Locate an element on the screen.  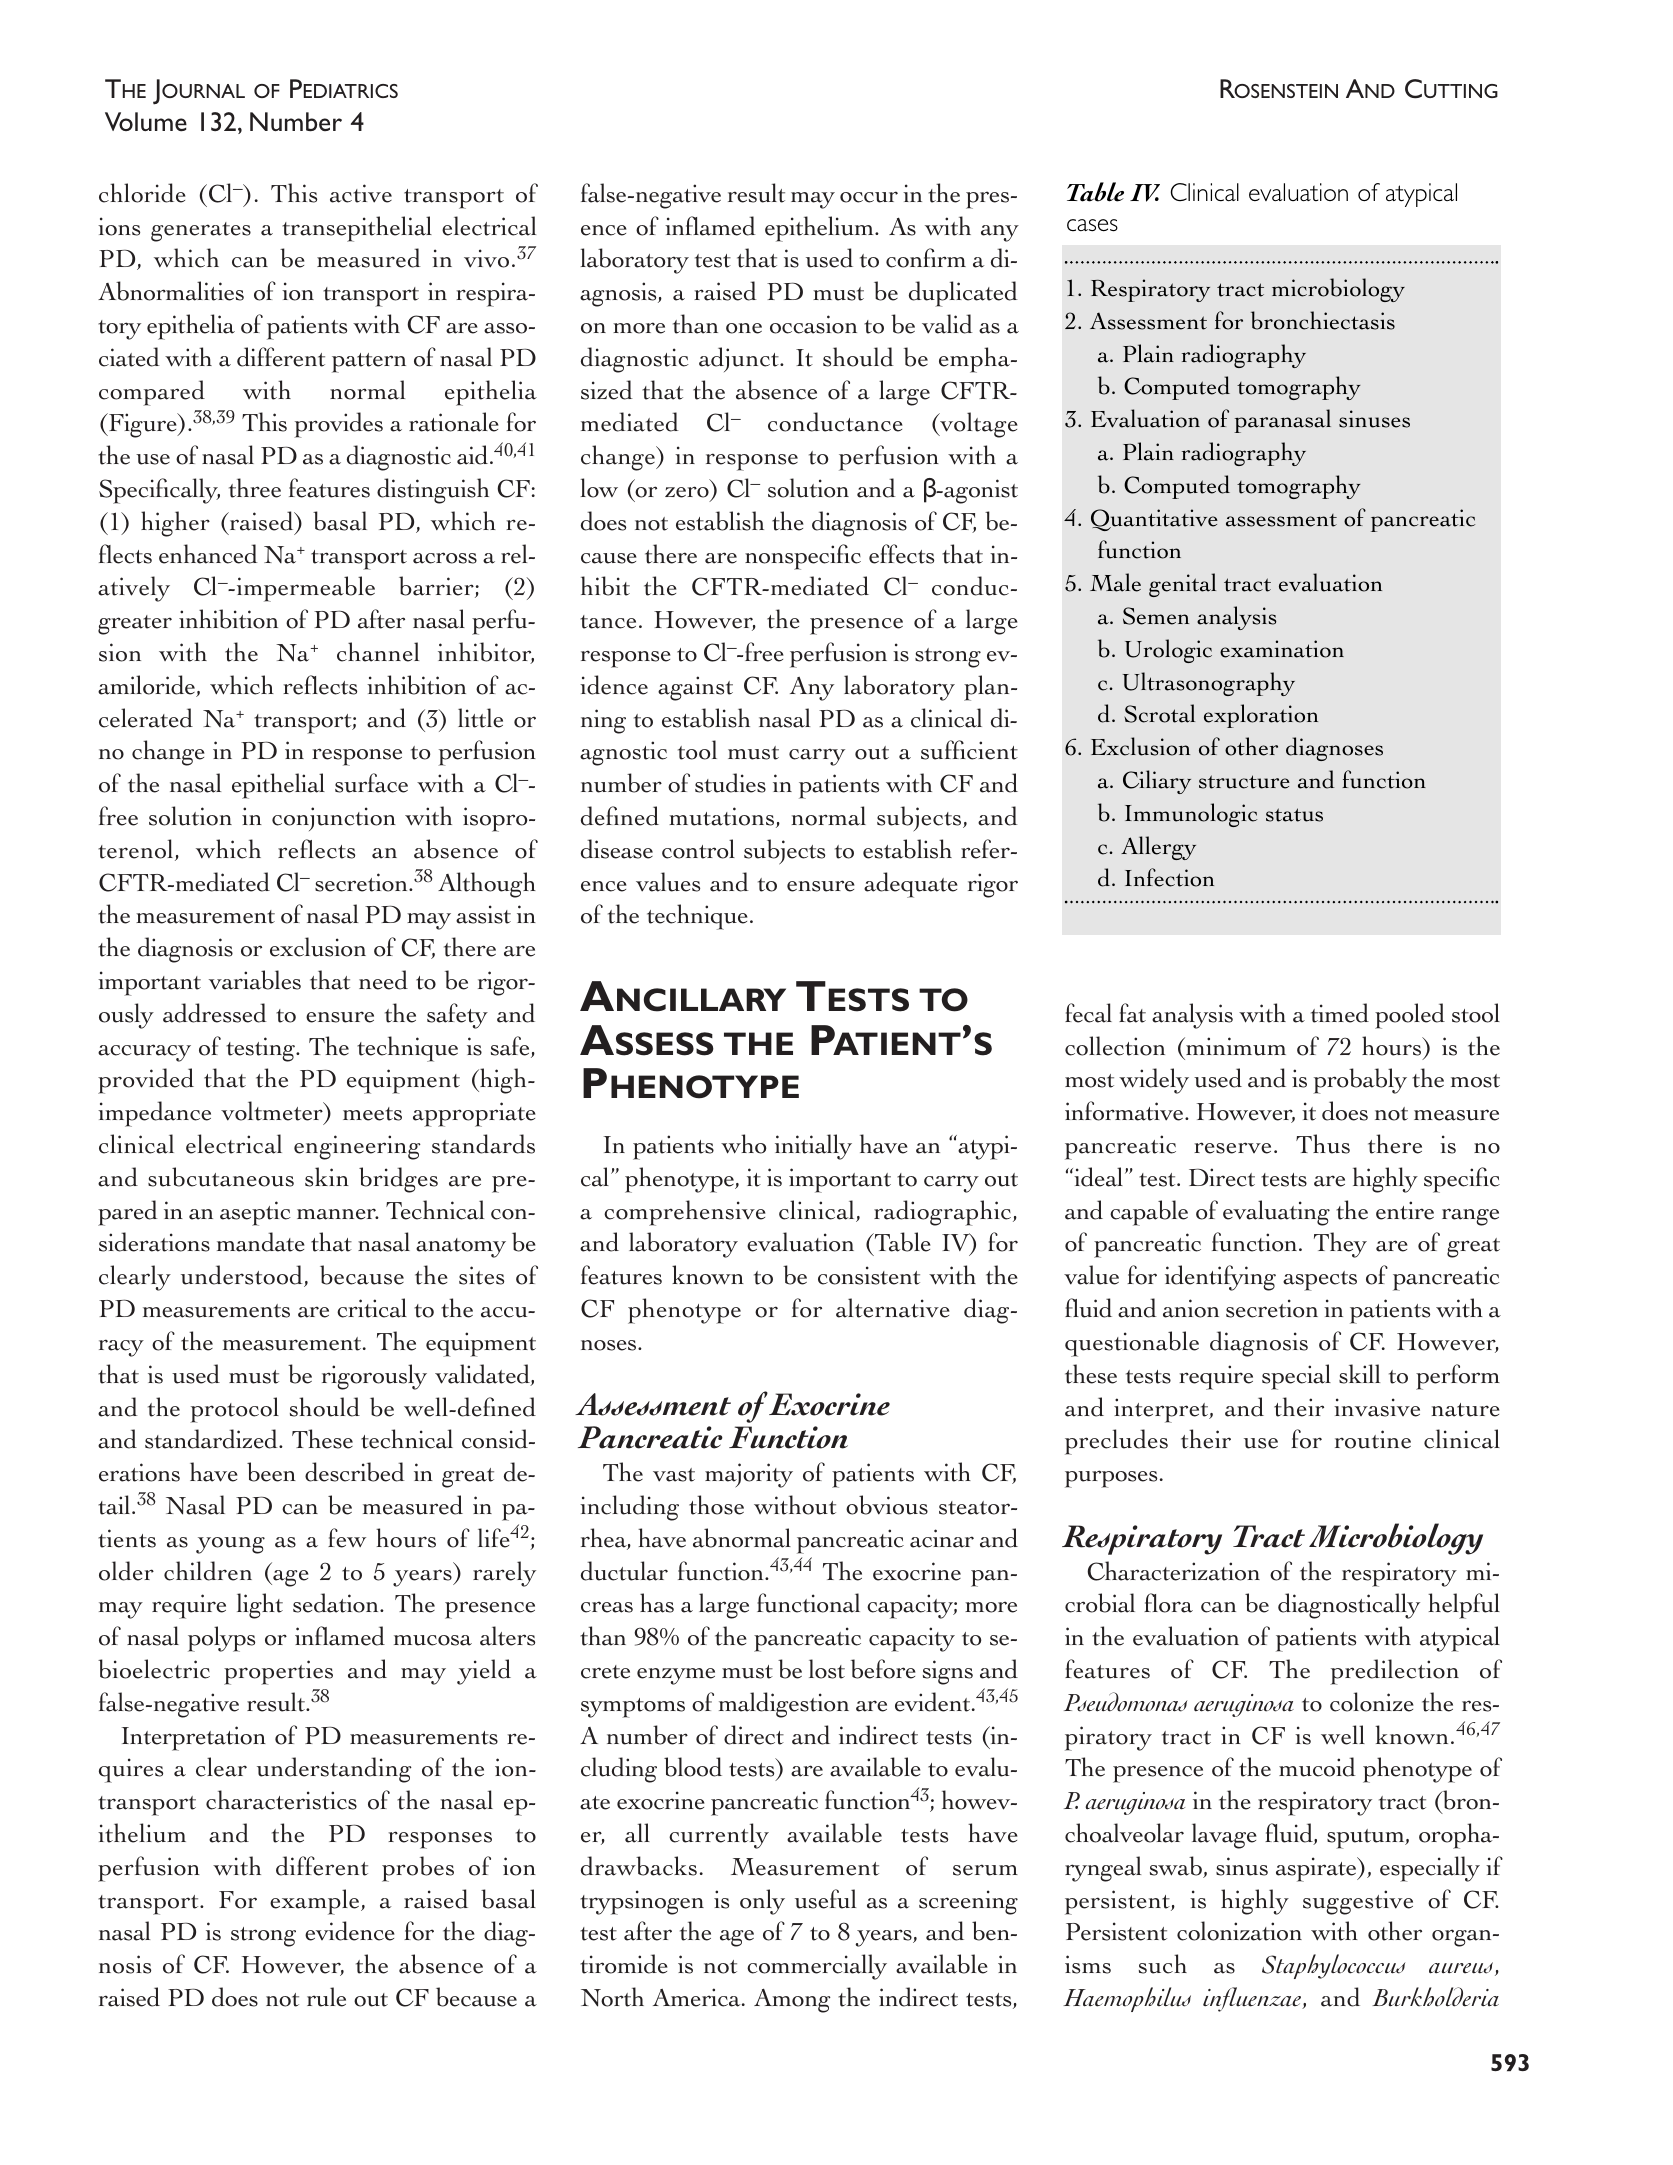
skill is located at coordinates (1359, 1374).
